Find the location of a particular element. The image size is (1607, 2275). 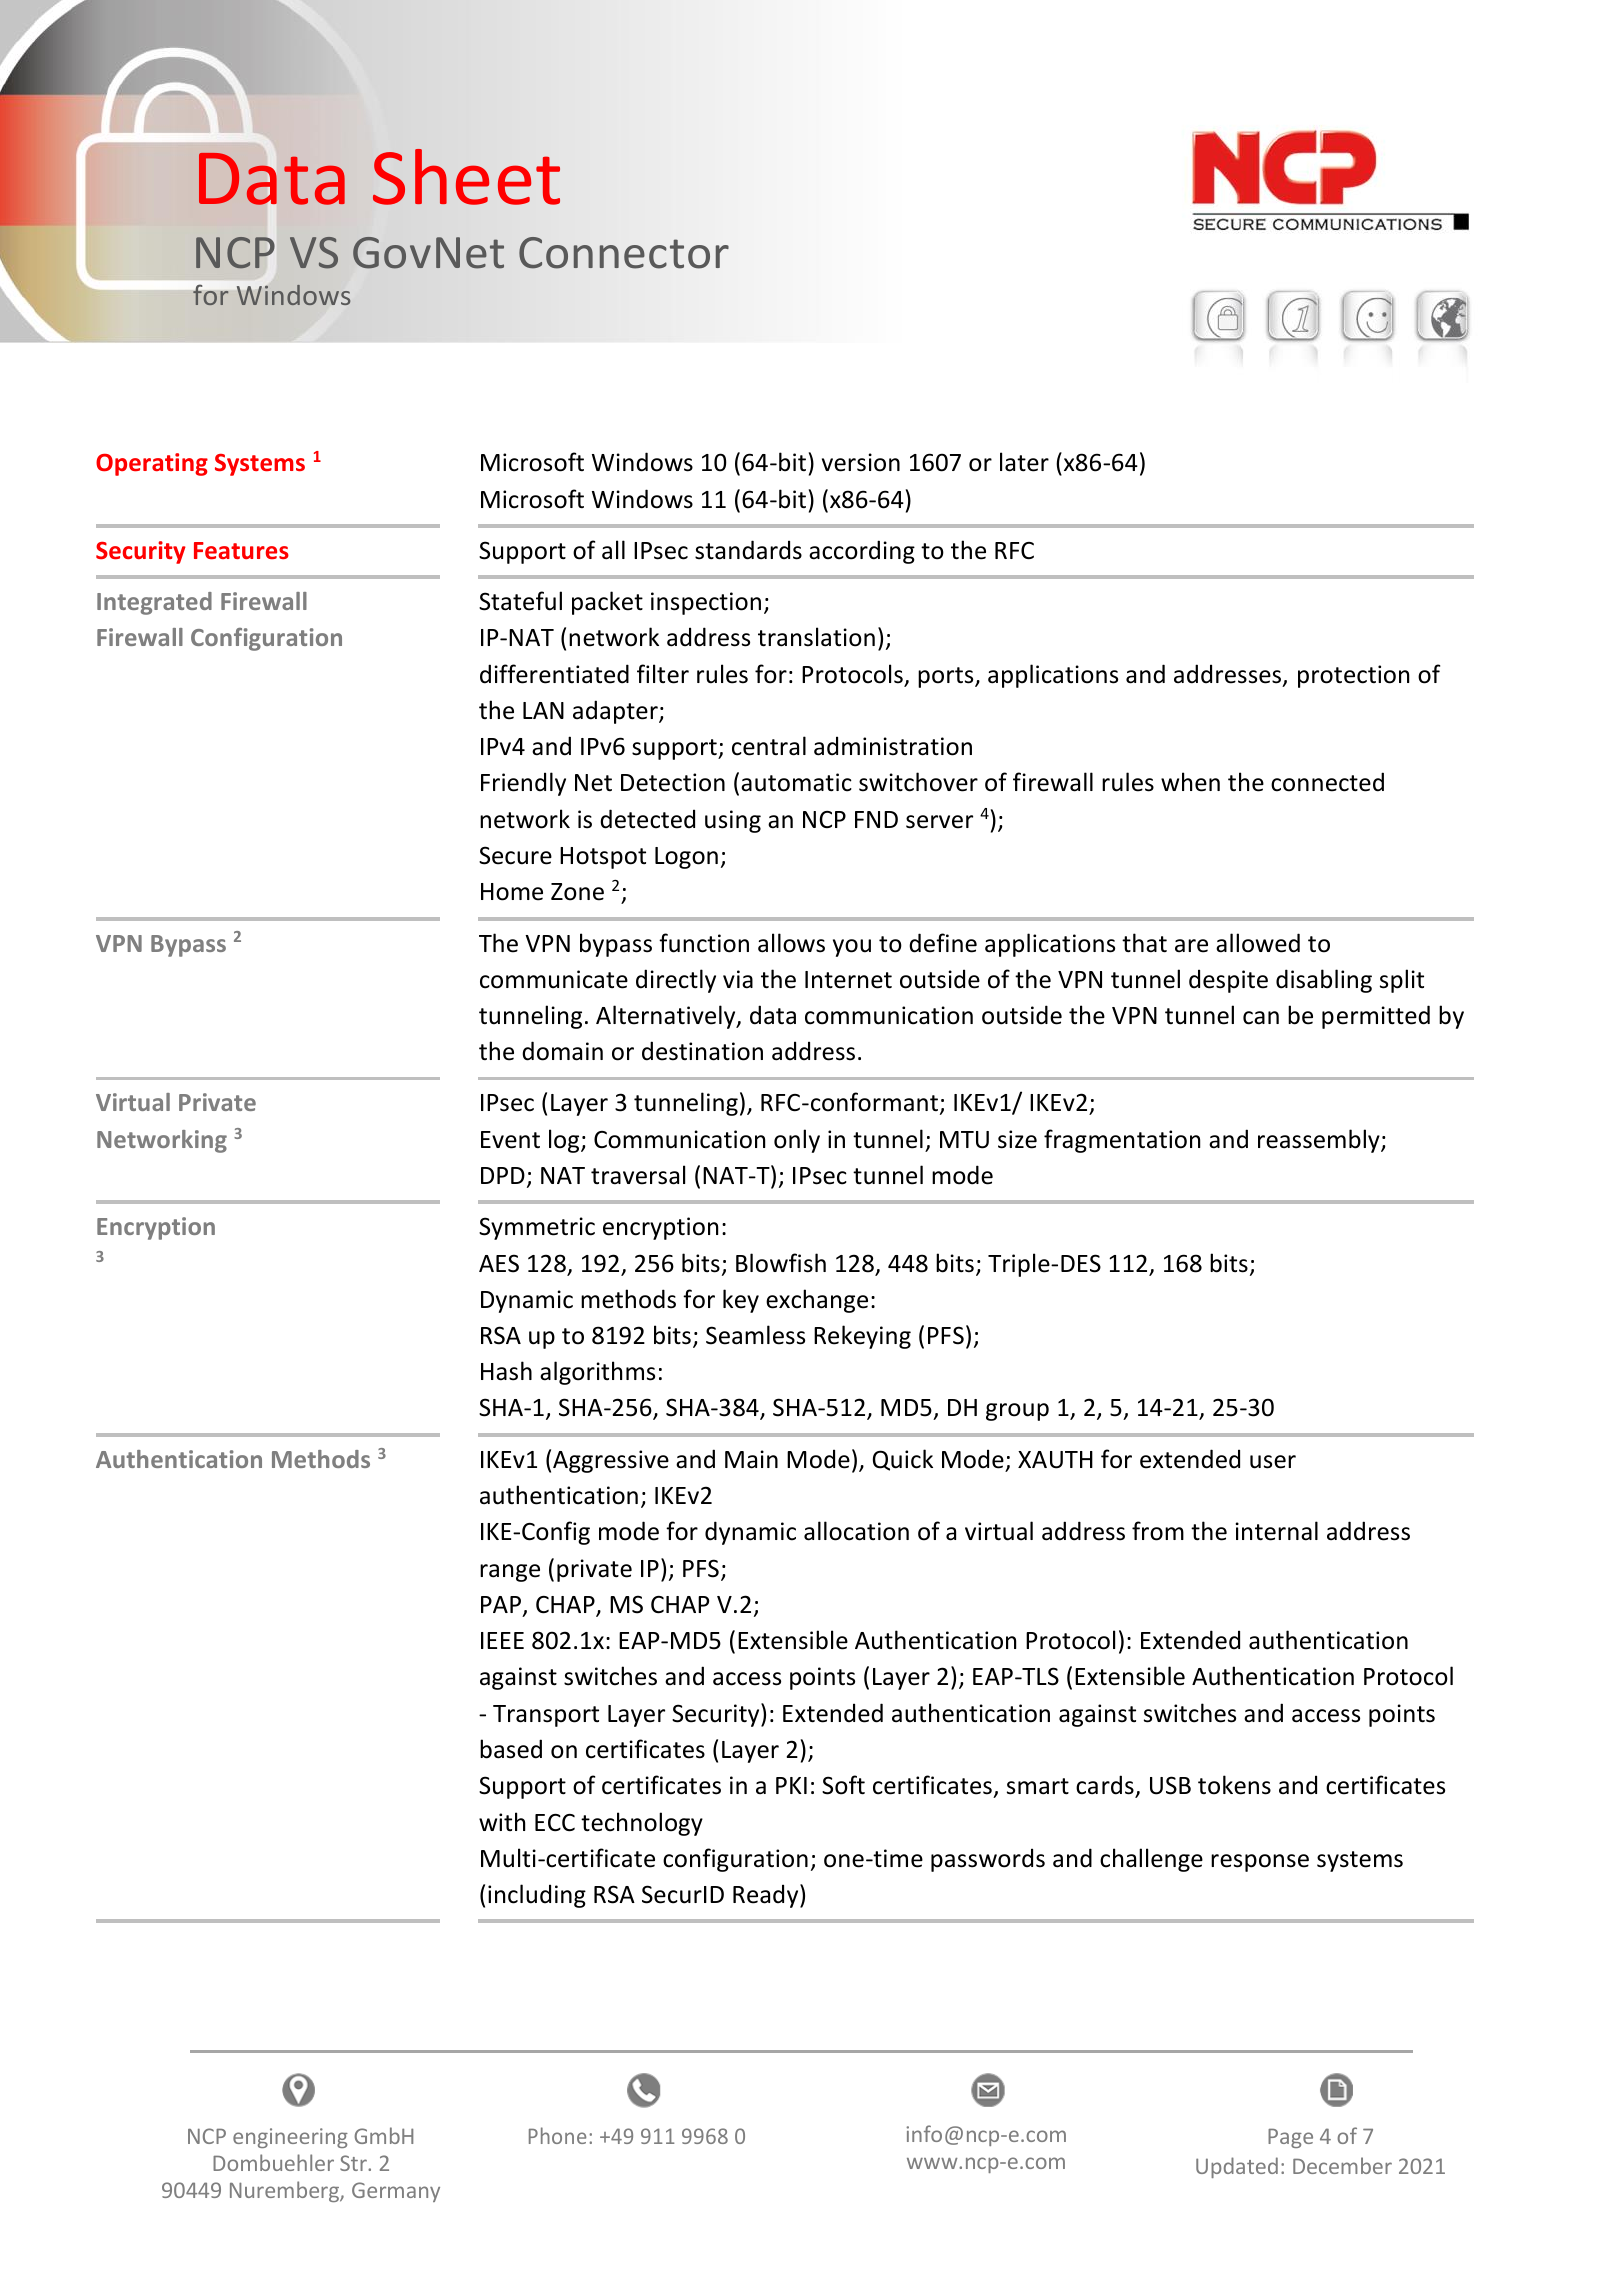

only is located at coordinates (797, 1141).
